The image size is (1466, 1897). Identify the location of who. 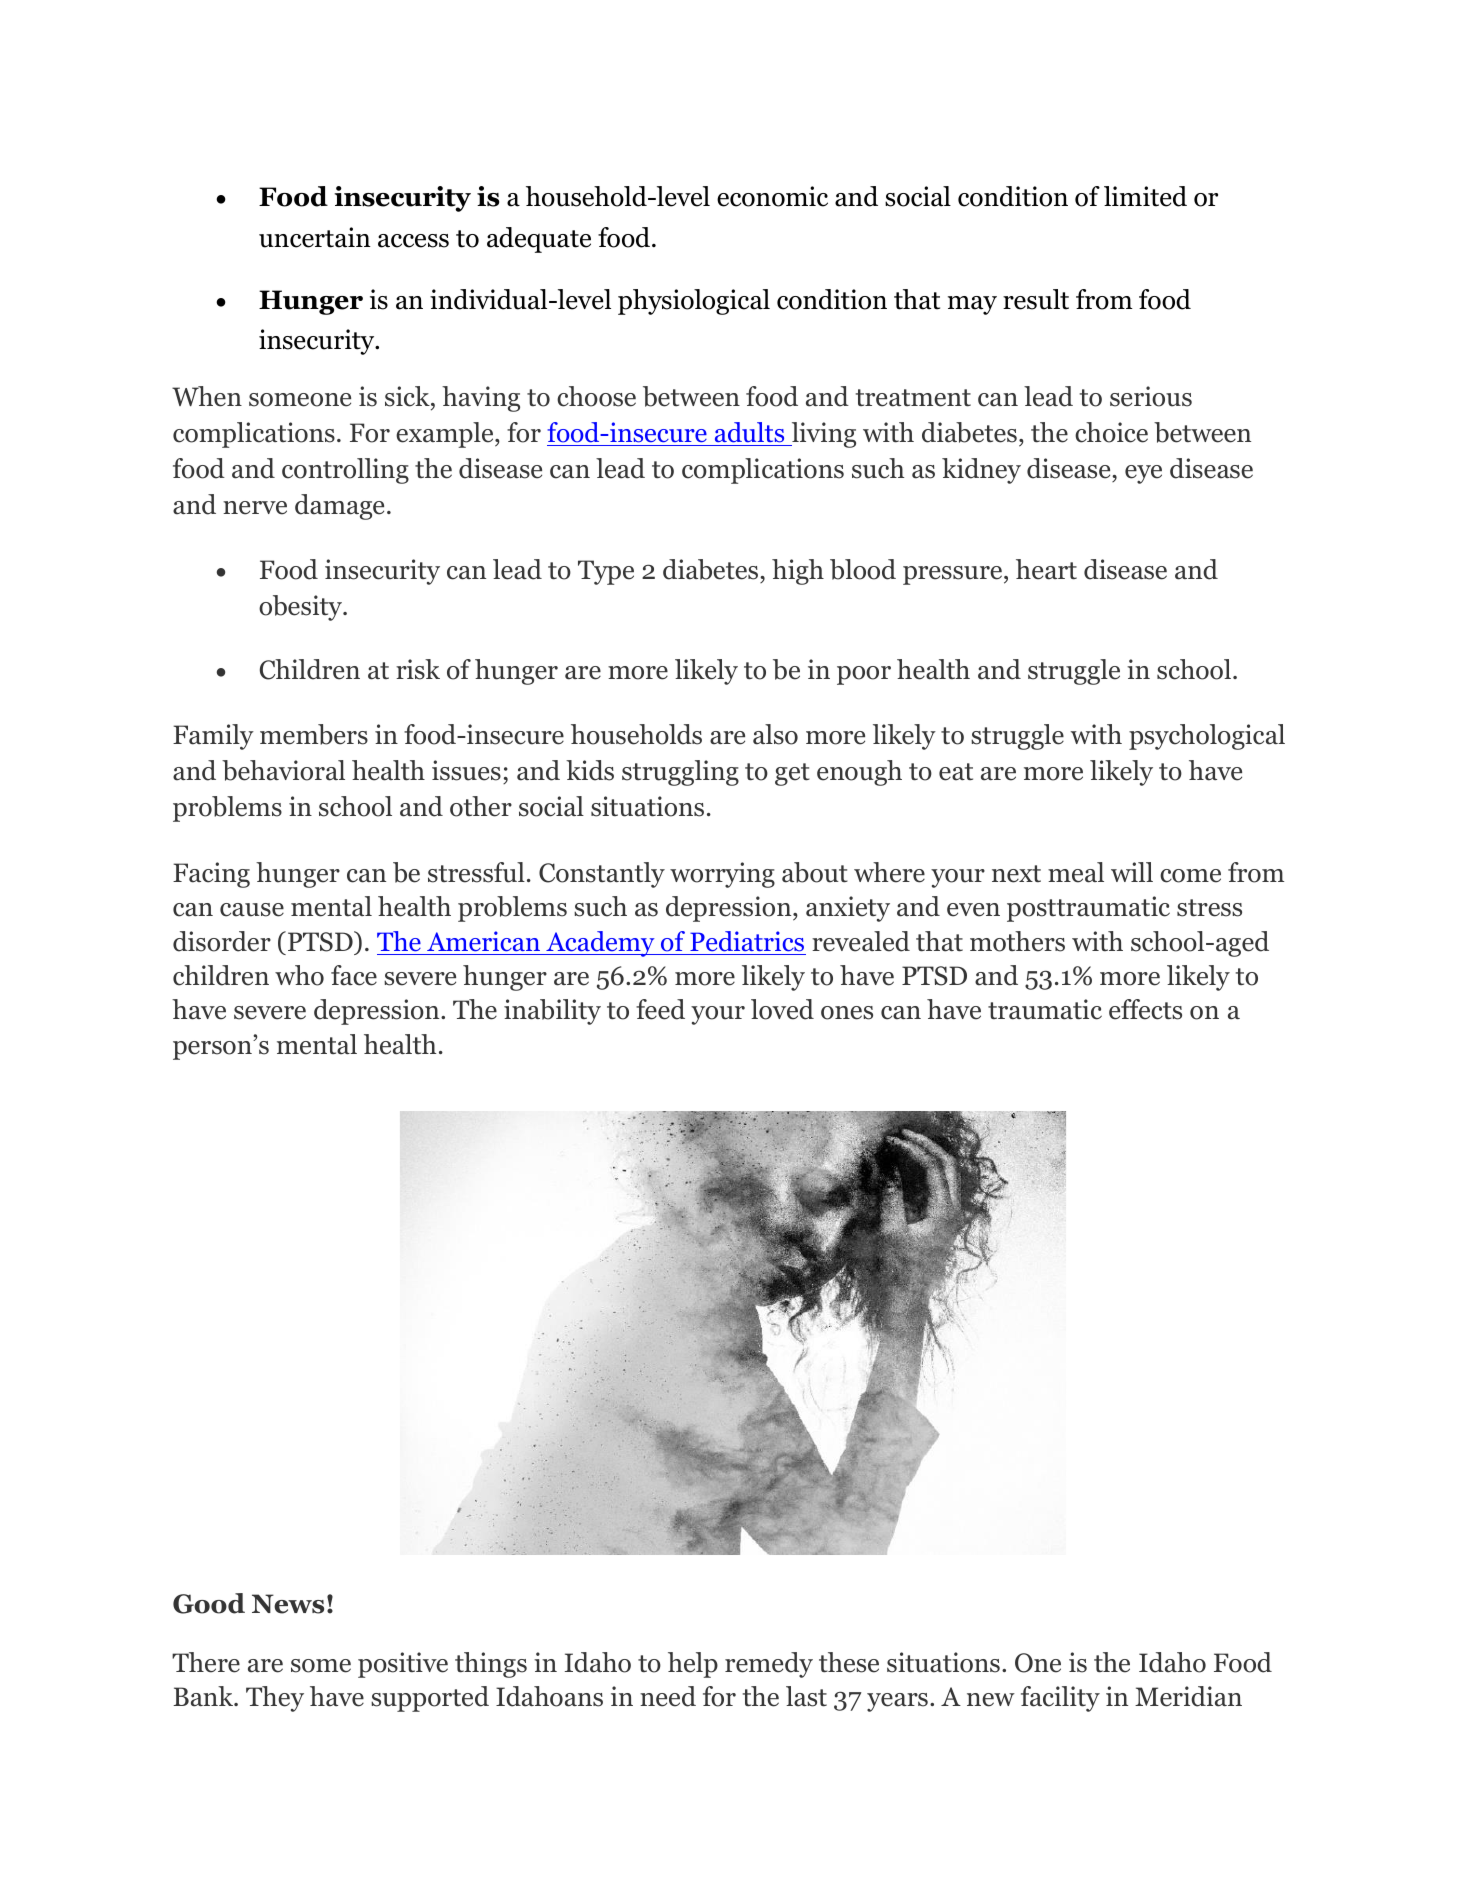
(299, 975).
